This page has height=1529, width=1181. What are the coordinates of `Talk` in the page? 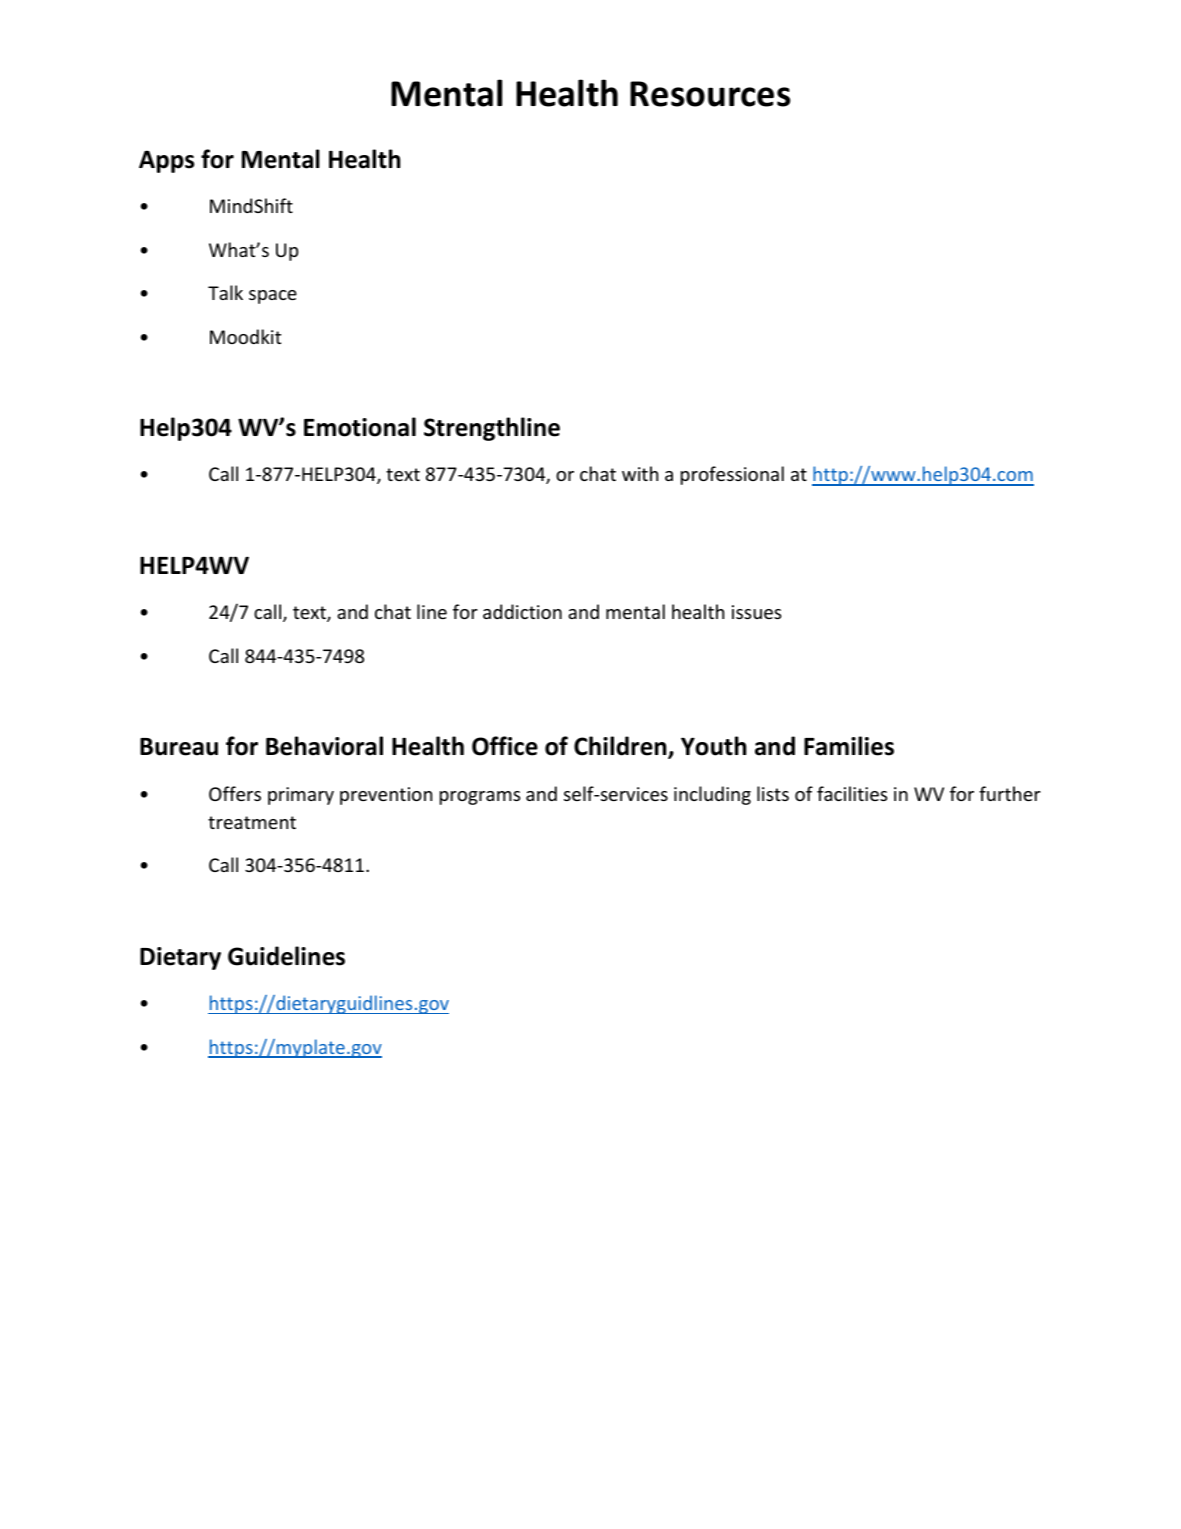 It's located at (225, 292).
